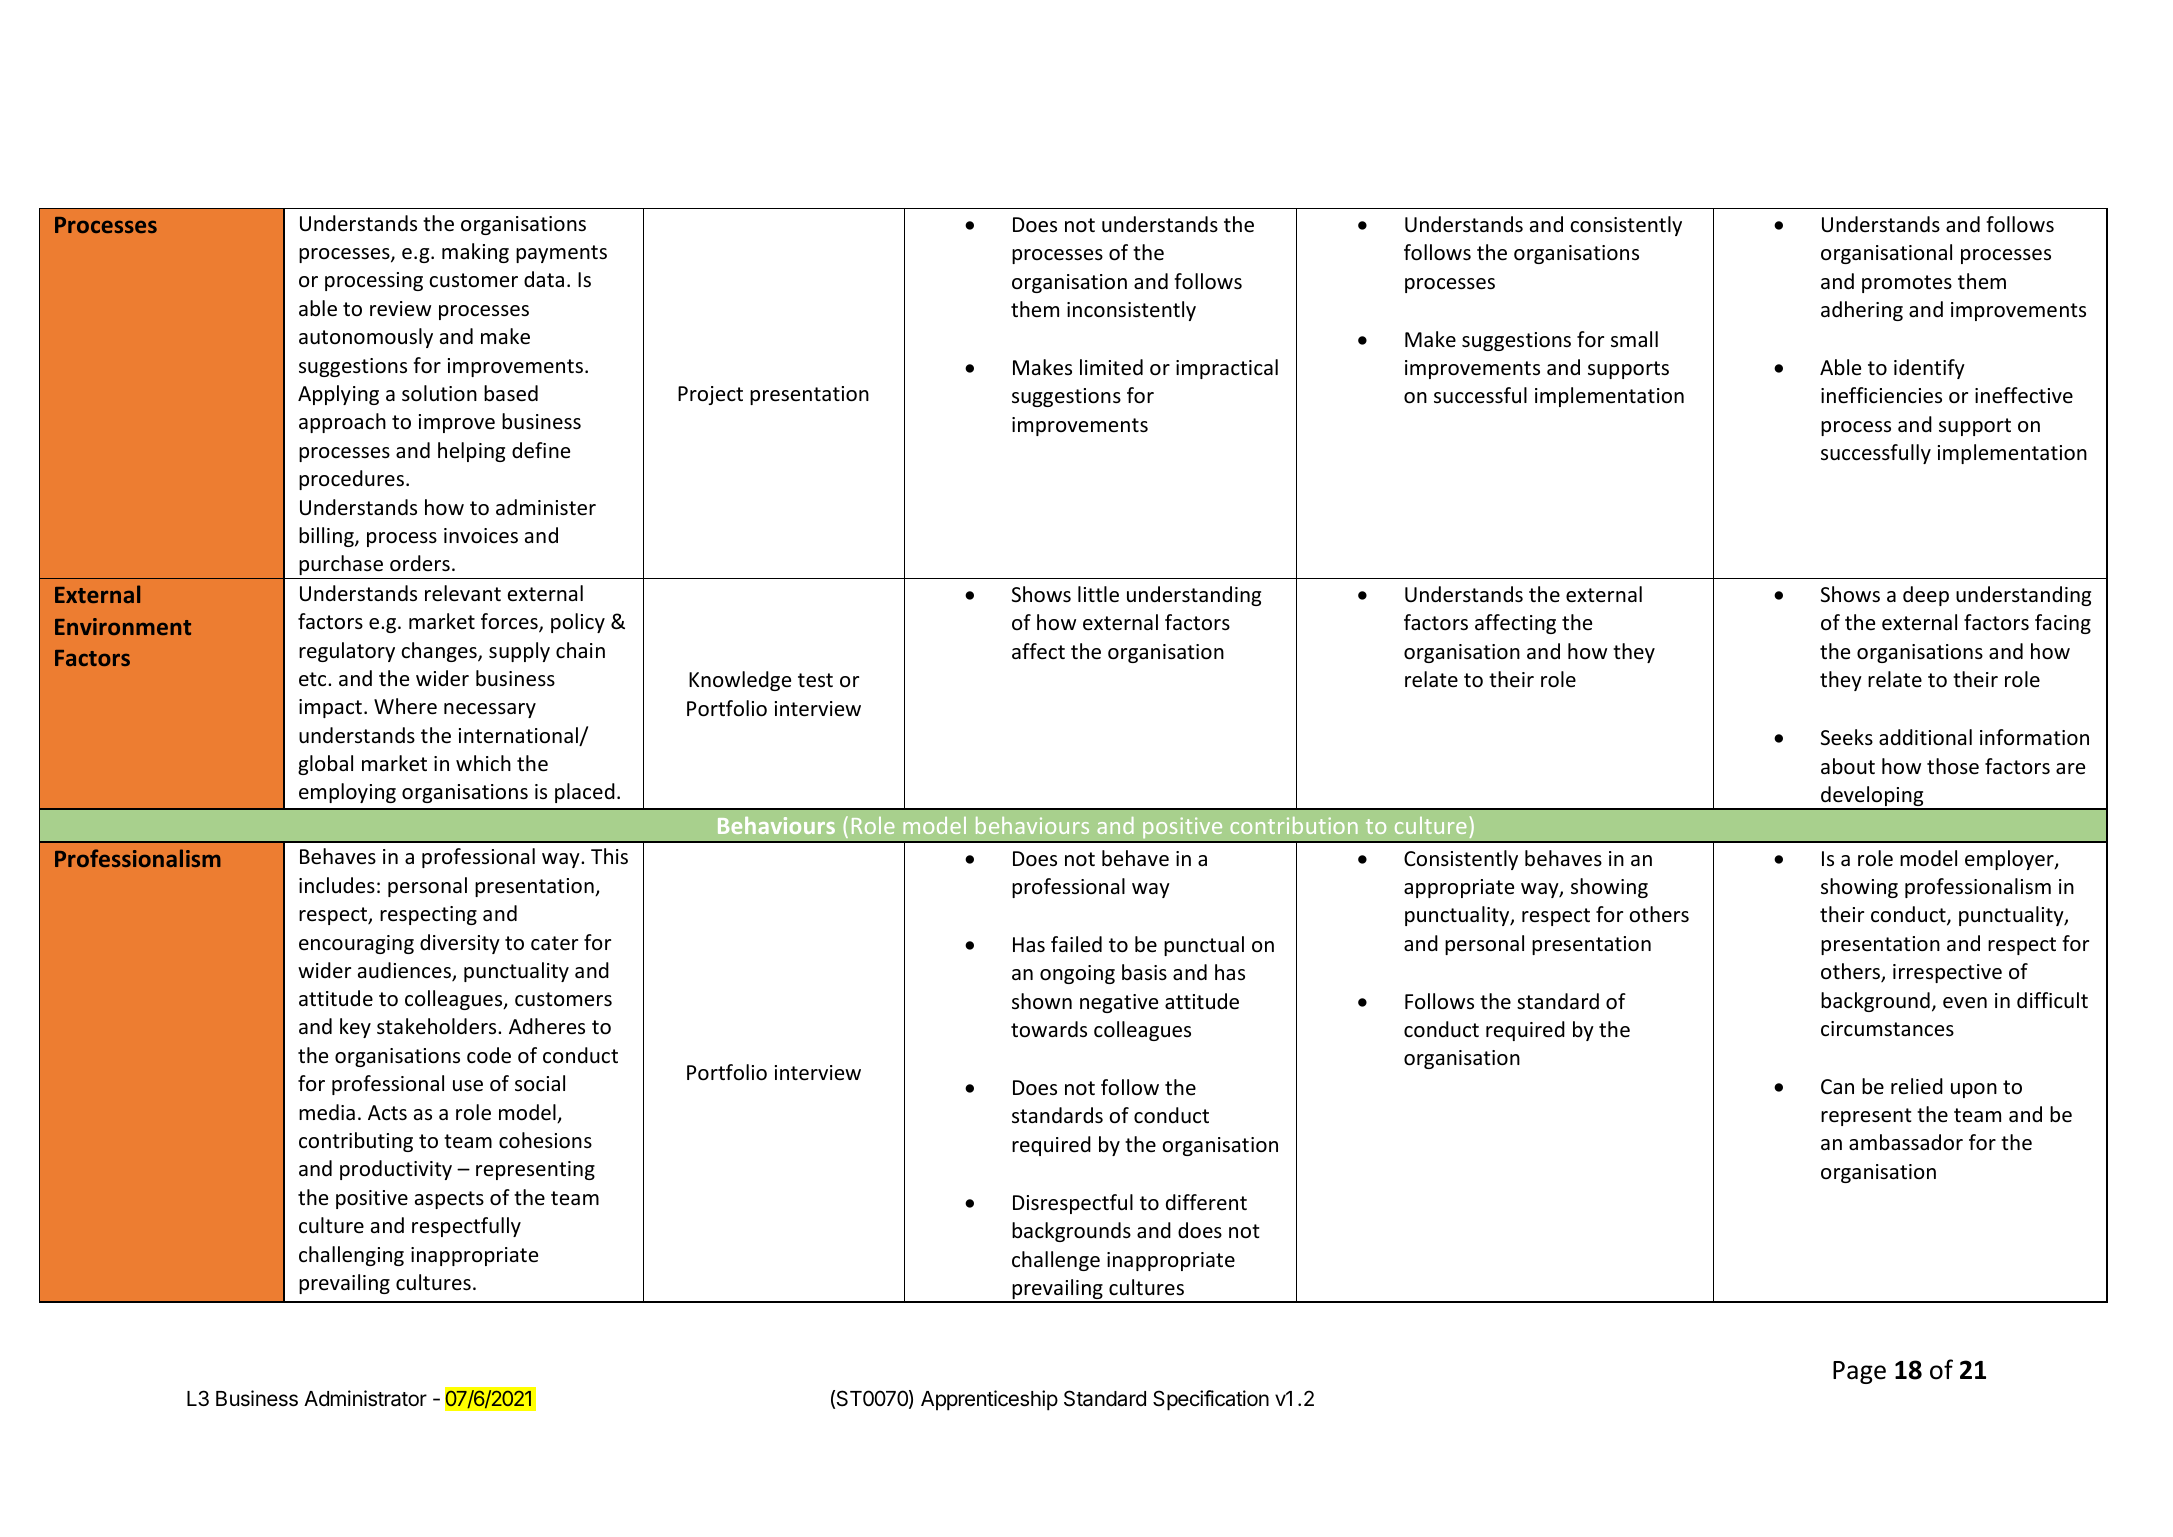 The height and width of the document is (1537, 2173). What do you see at coordinates (1119, 1003) in the document?
I see `negative` at bounding box center [1119, 1003].
